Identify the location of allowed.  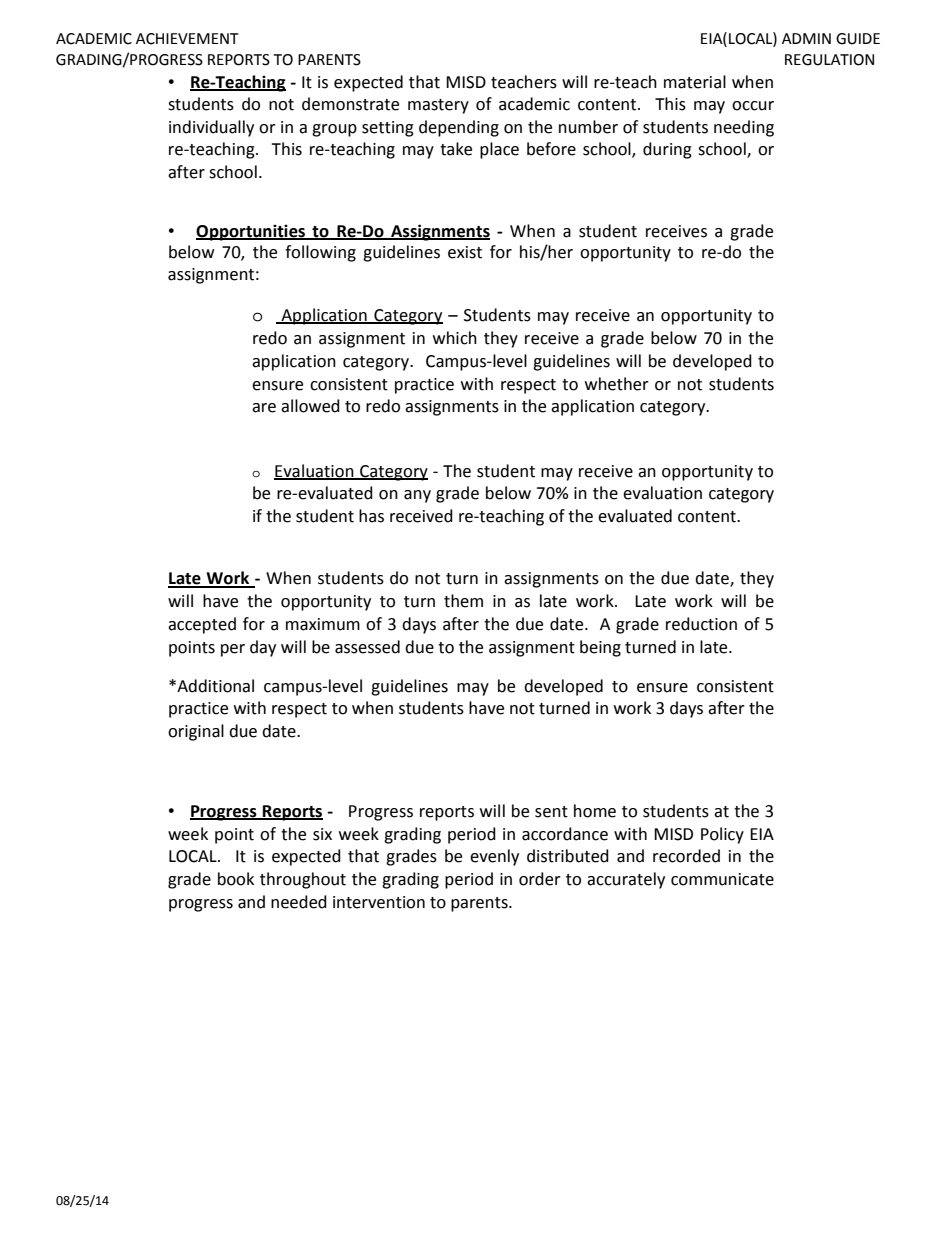
(310, 406).
